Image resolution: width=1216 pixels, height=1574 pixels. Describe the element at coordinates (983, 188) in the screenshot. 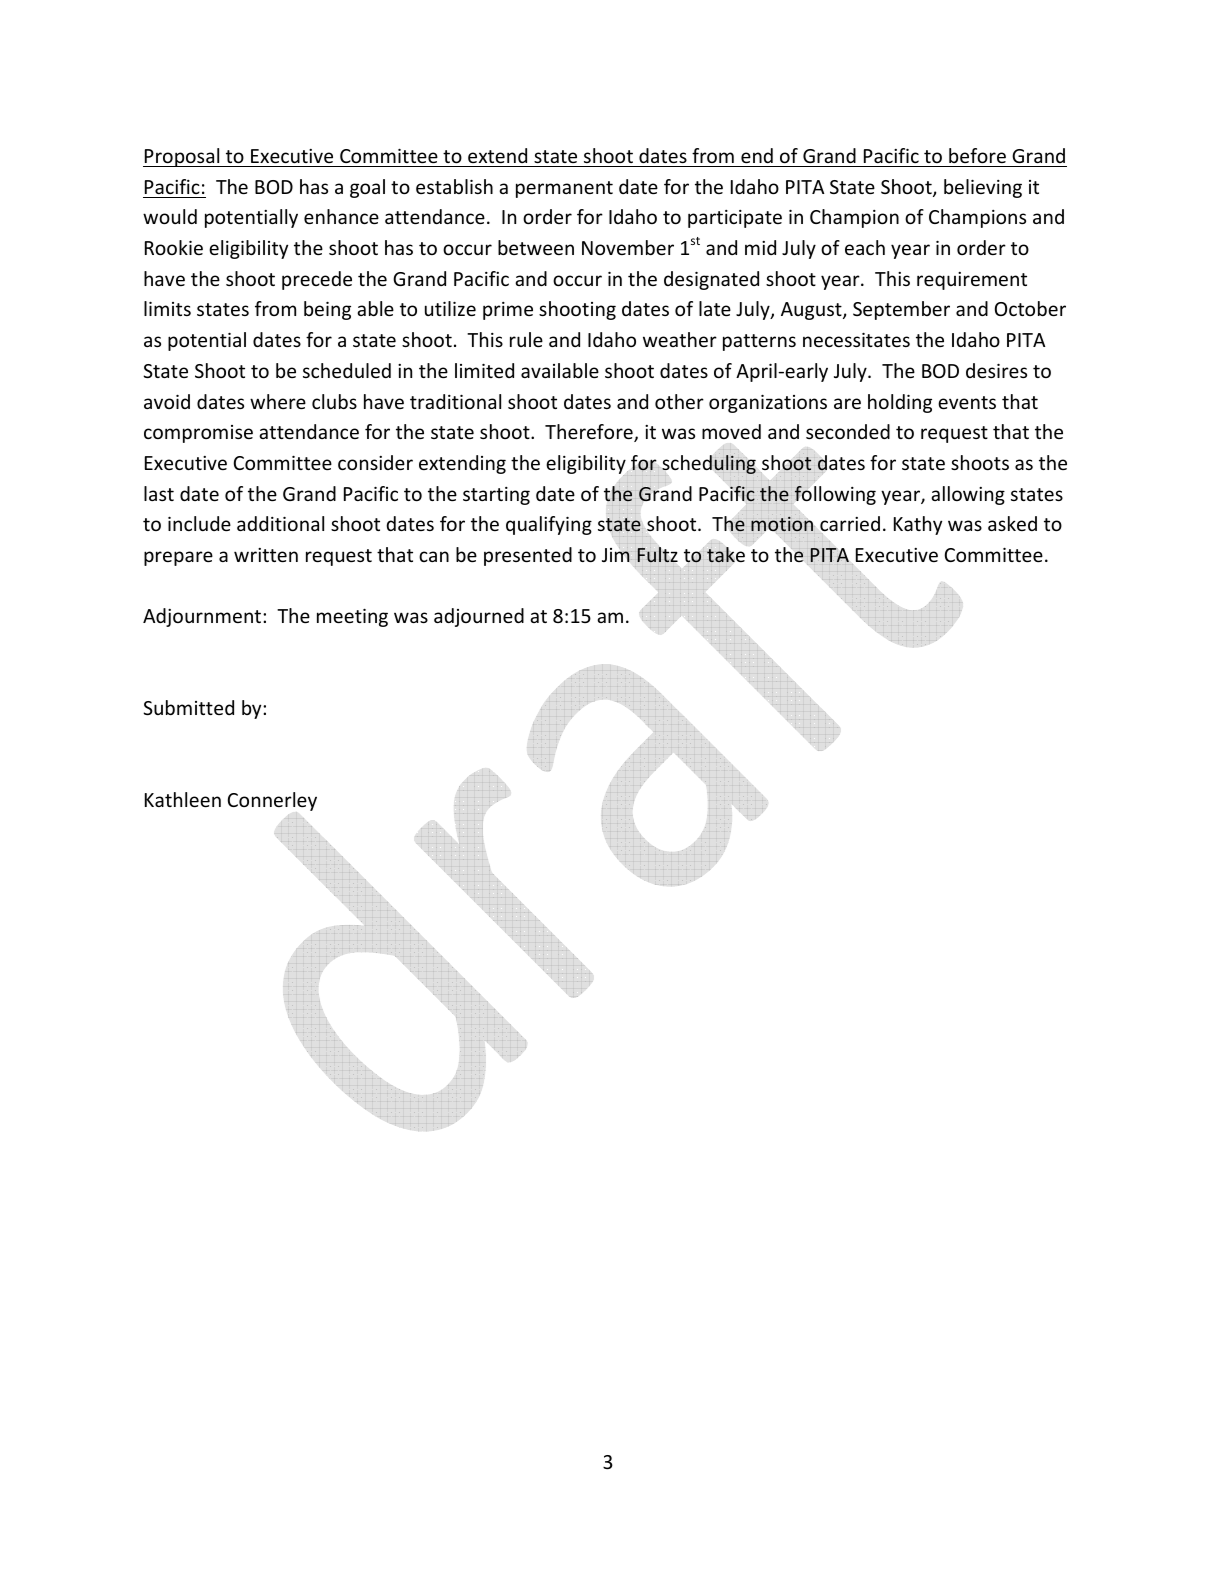

I see `believing` at that location.
